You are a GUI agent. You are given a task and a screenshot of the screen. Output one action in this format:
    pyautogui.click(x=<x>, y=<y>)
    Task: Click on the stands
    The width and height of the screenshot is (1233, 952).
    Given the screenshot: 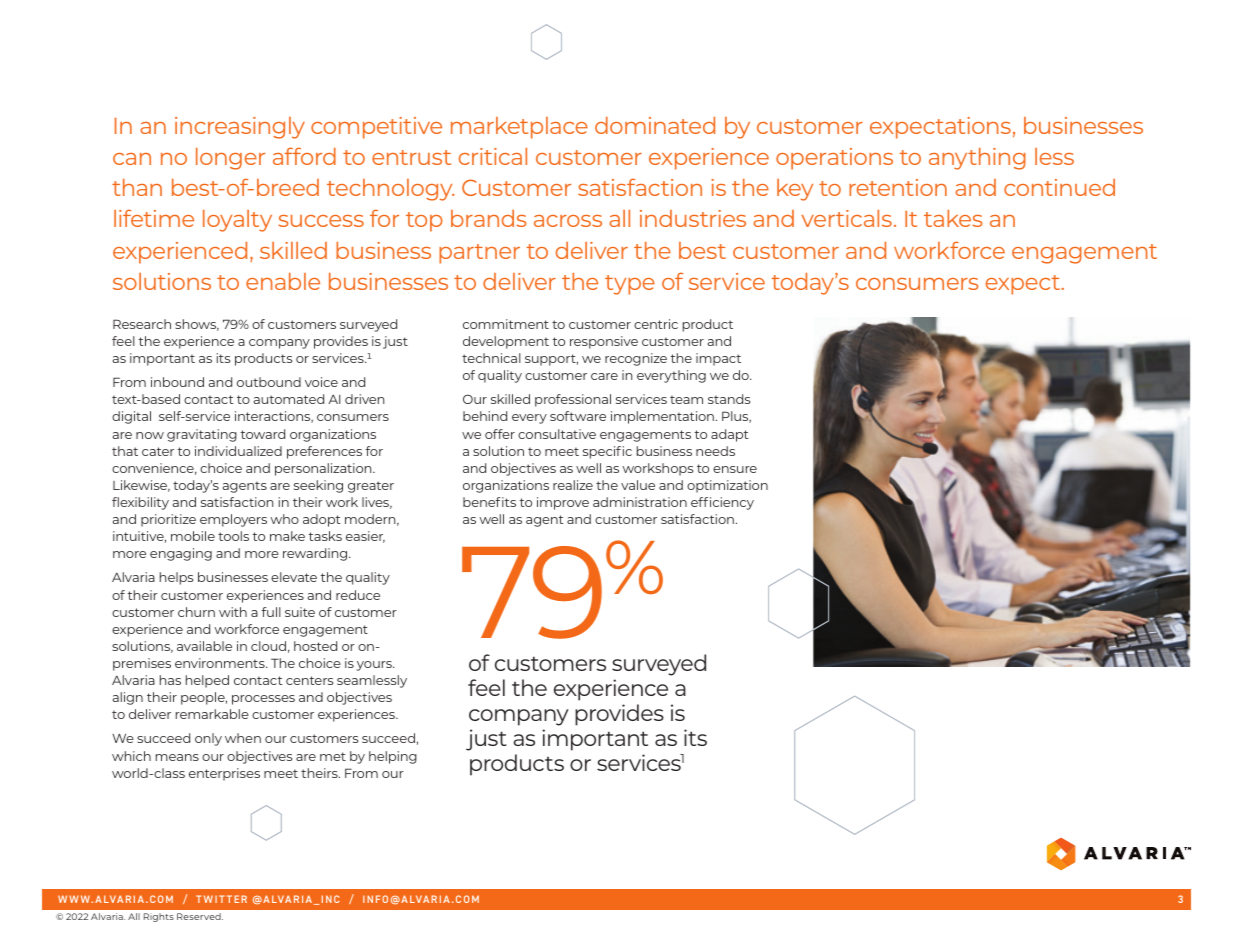 What is the action you would take?
    pyautogui.click(x=729, y=399)
